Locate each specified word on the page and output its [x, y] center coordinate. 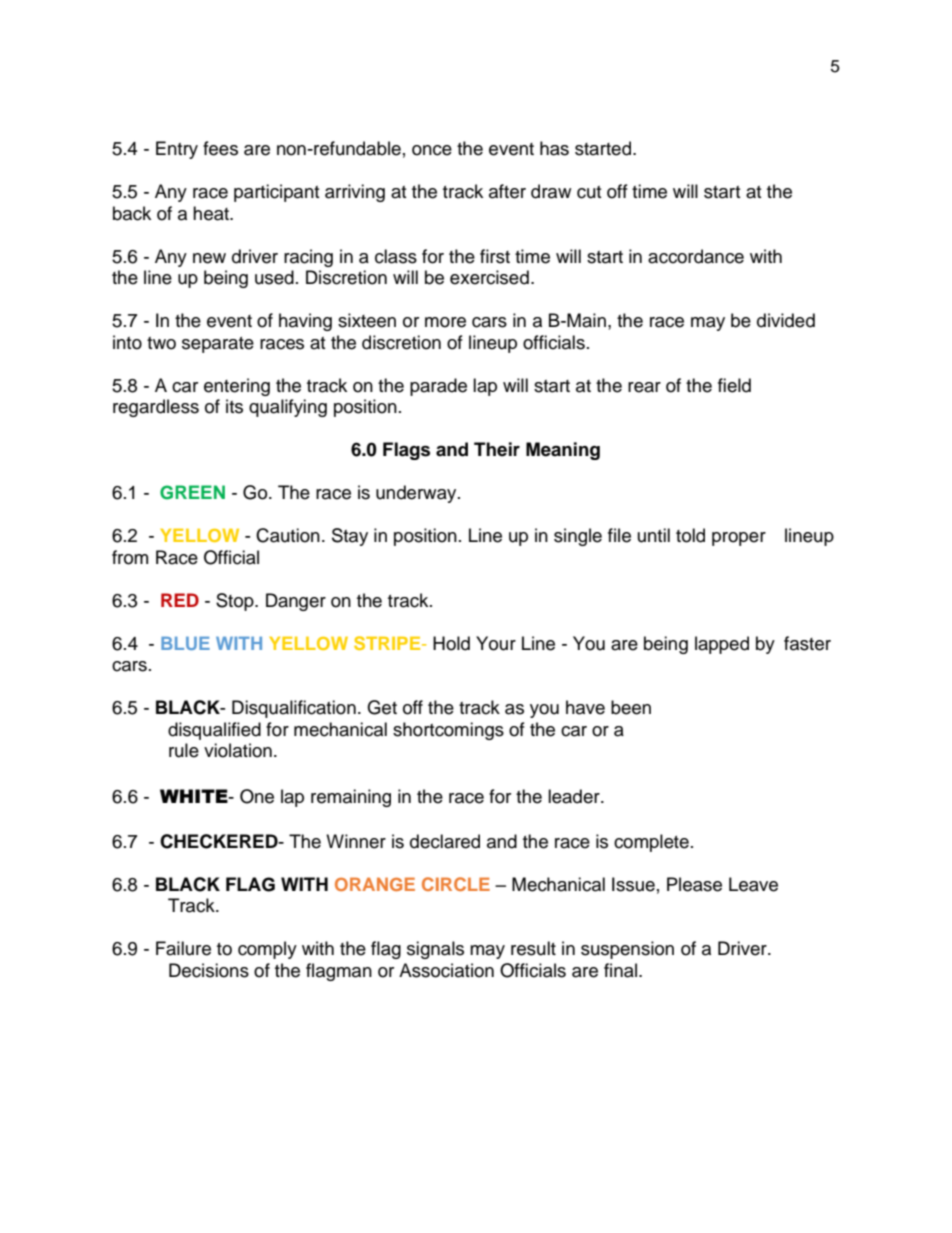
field [734, 385]
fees [220, 148]
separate [218, 345]
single [578, 537]
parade [438, 387]
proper [739, 539]
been [631, 707]
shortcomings [448, 731]
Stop [236, 602]
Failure [183, 948]
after [507, 191]
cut [589, 192]
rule [184, 750]
